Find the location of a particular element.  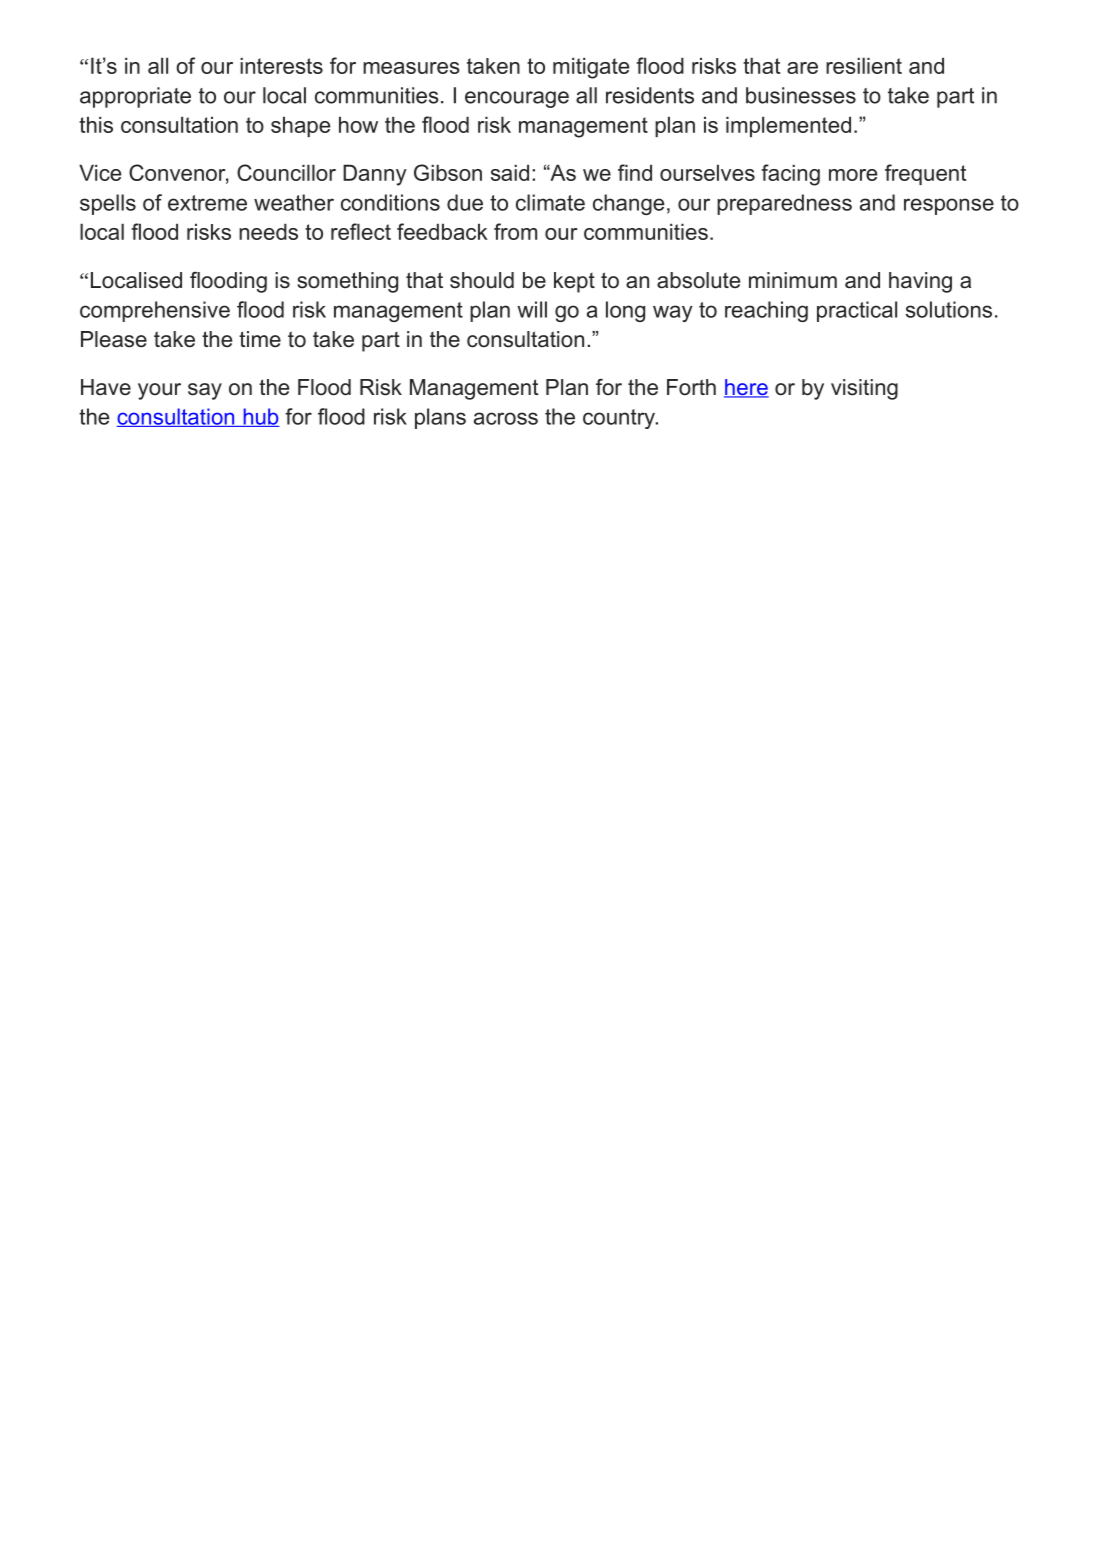

interests is located at coordinates (281, 65).
